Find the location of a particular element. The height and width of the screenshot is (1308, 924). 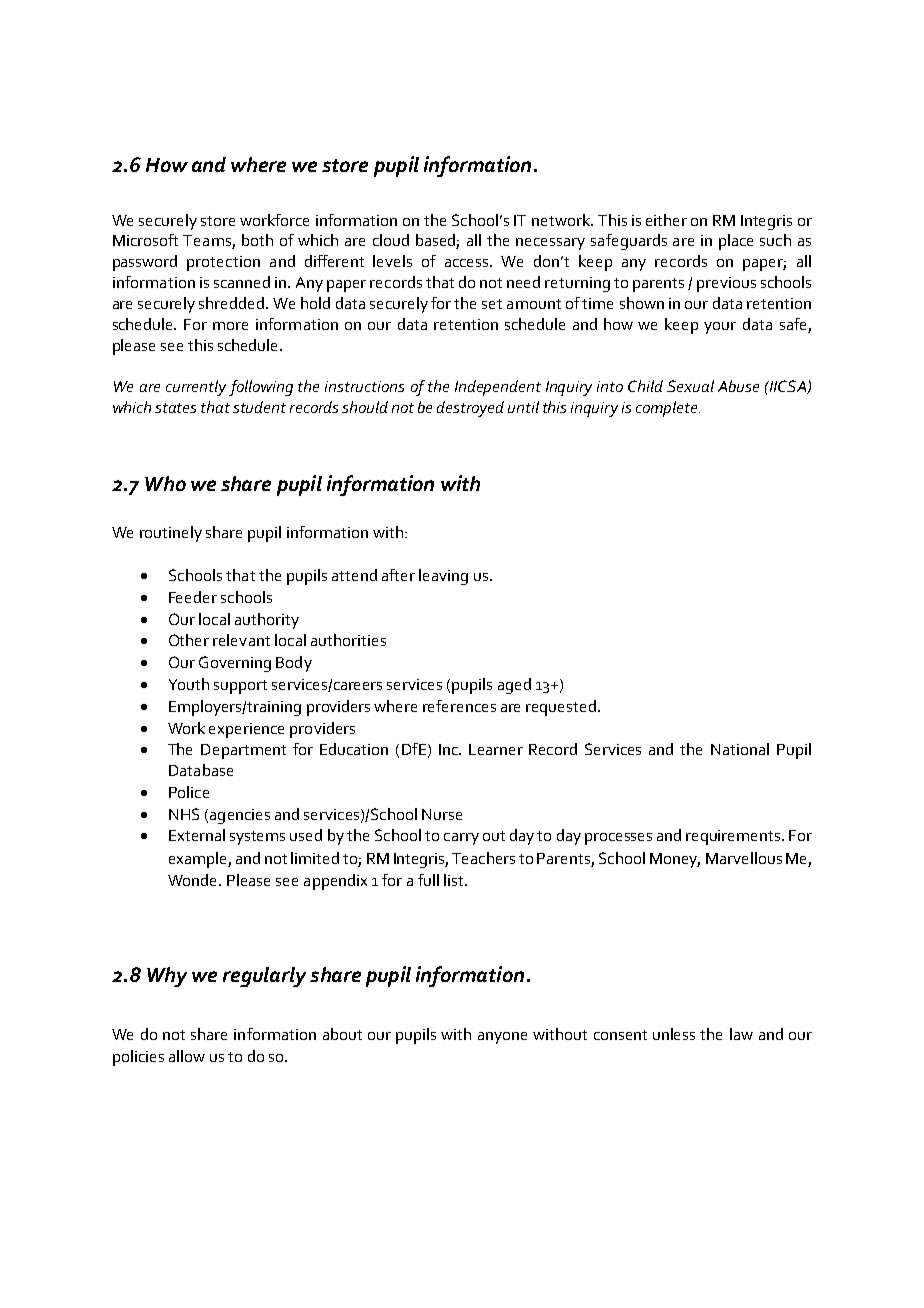

unless is located at coordinates (674, 1034).
